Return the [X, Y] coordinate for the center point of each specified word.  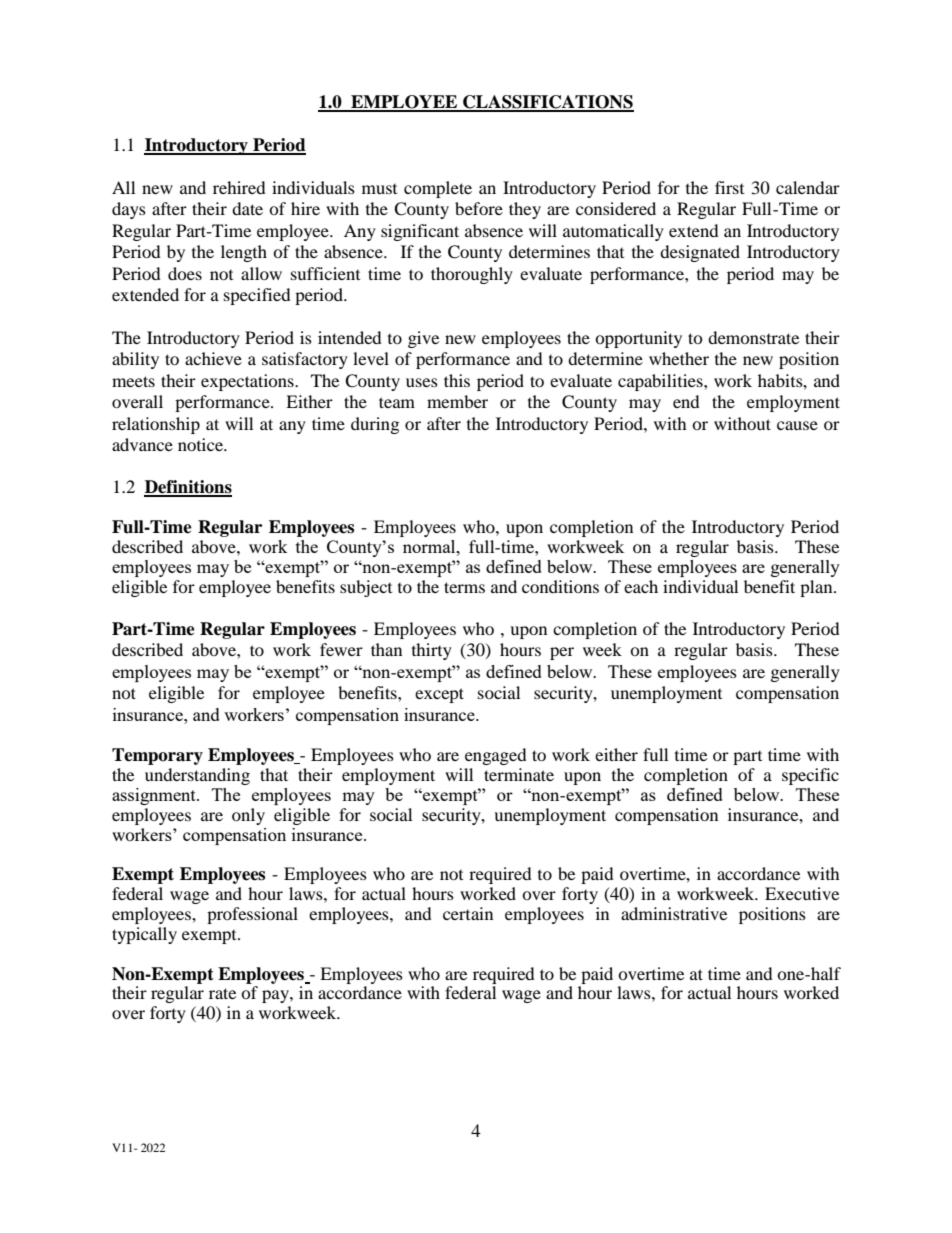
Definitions [188, 488]
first [729, 187]
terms [464, 587]
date [247, 208]
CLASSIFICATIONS [547, 103]
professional [252, 915]
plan [817, 588]
